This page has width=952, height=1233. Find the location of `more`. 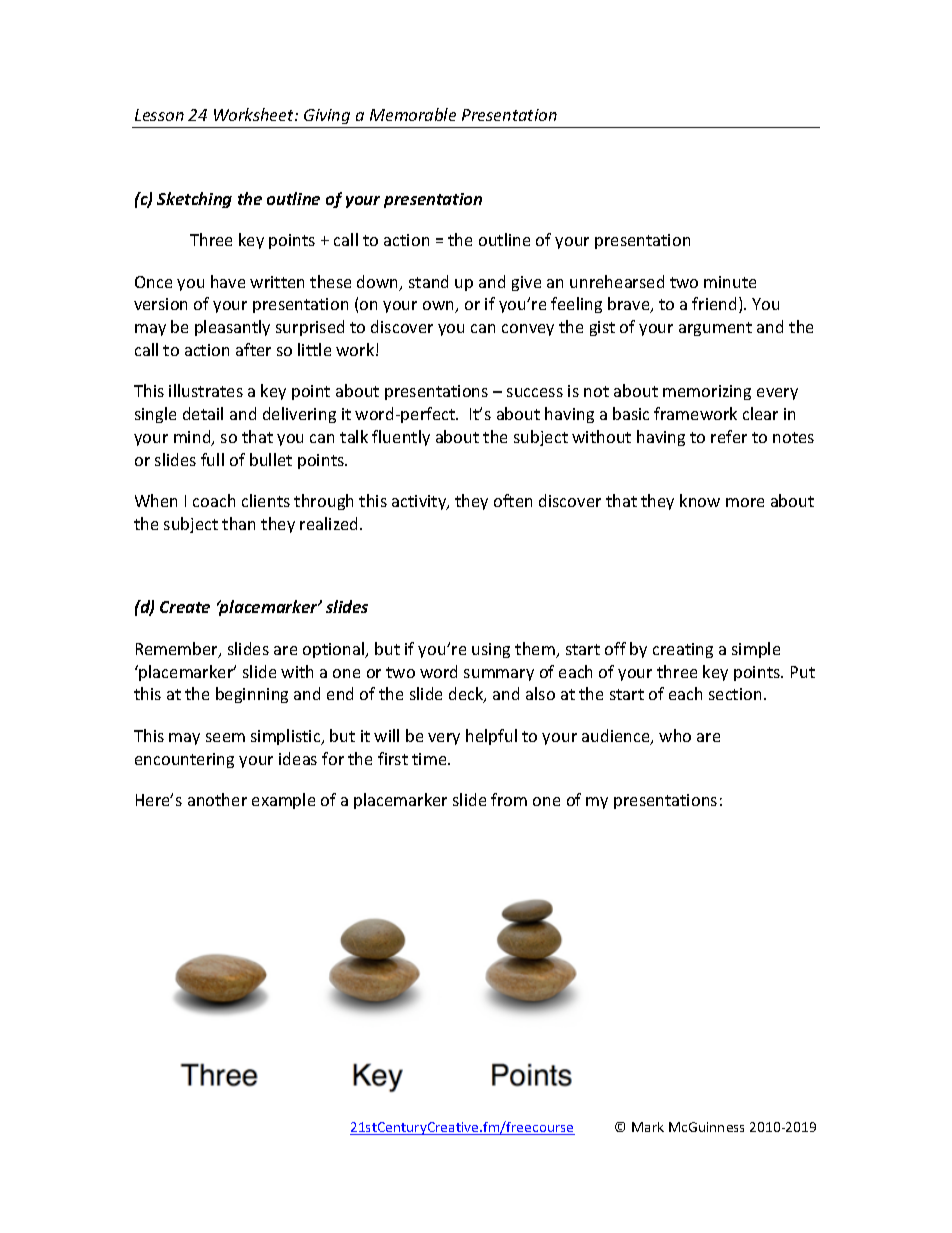

more is located at coordinates (745, 502).
